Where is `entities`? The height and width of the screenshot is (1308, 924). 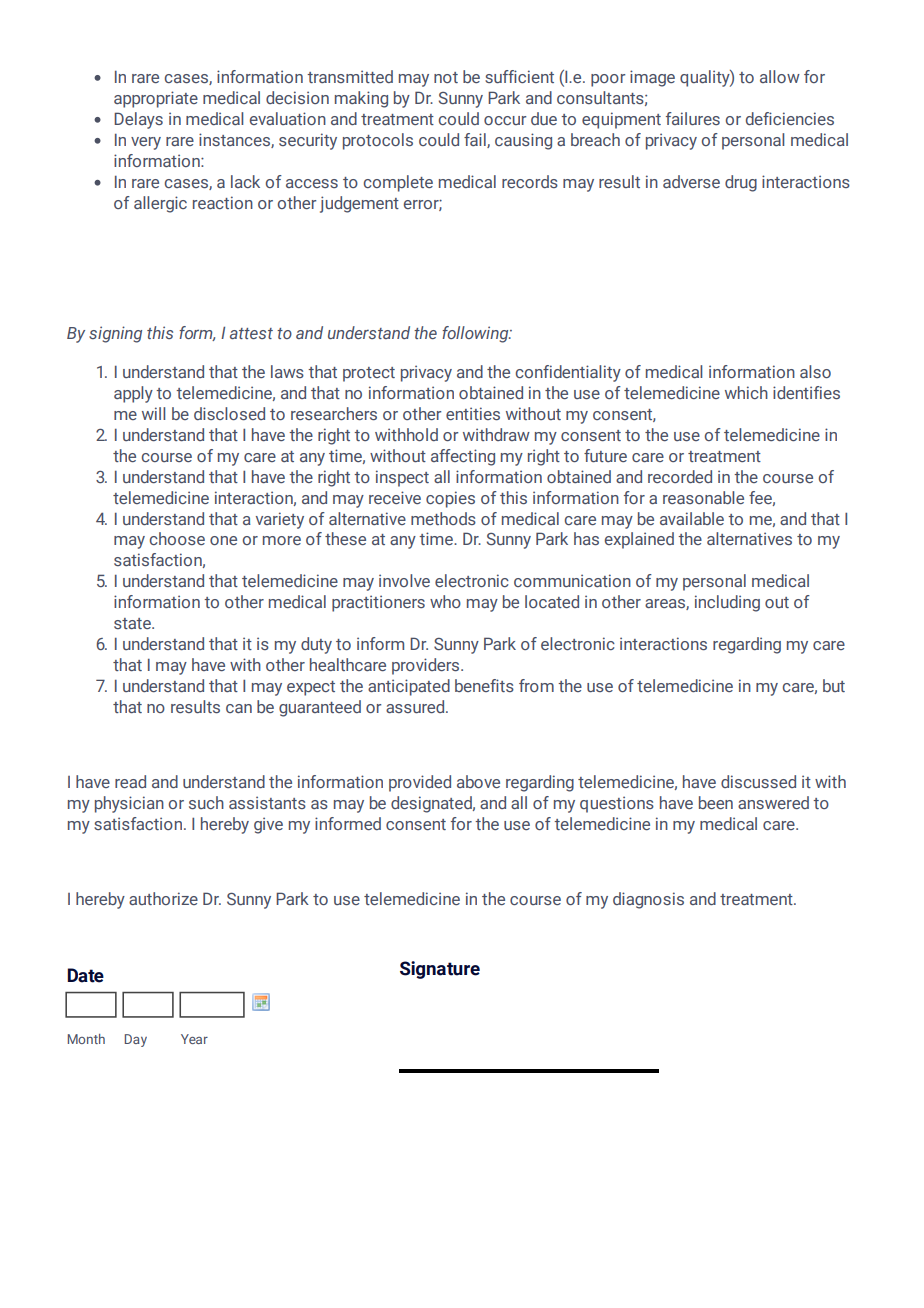
entities is located at coordinates (473, 413).
